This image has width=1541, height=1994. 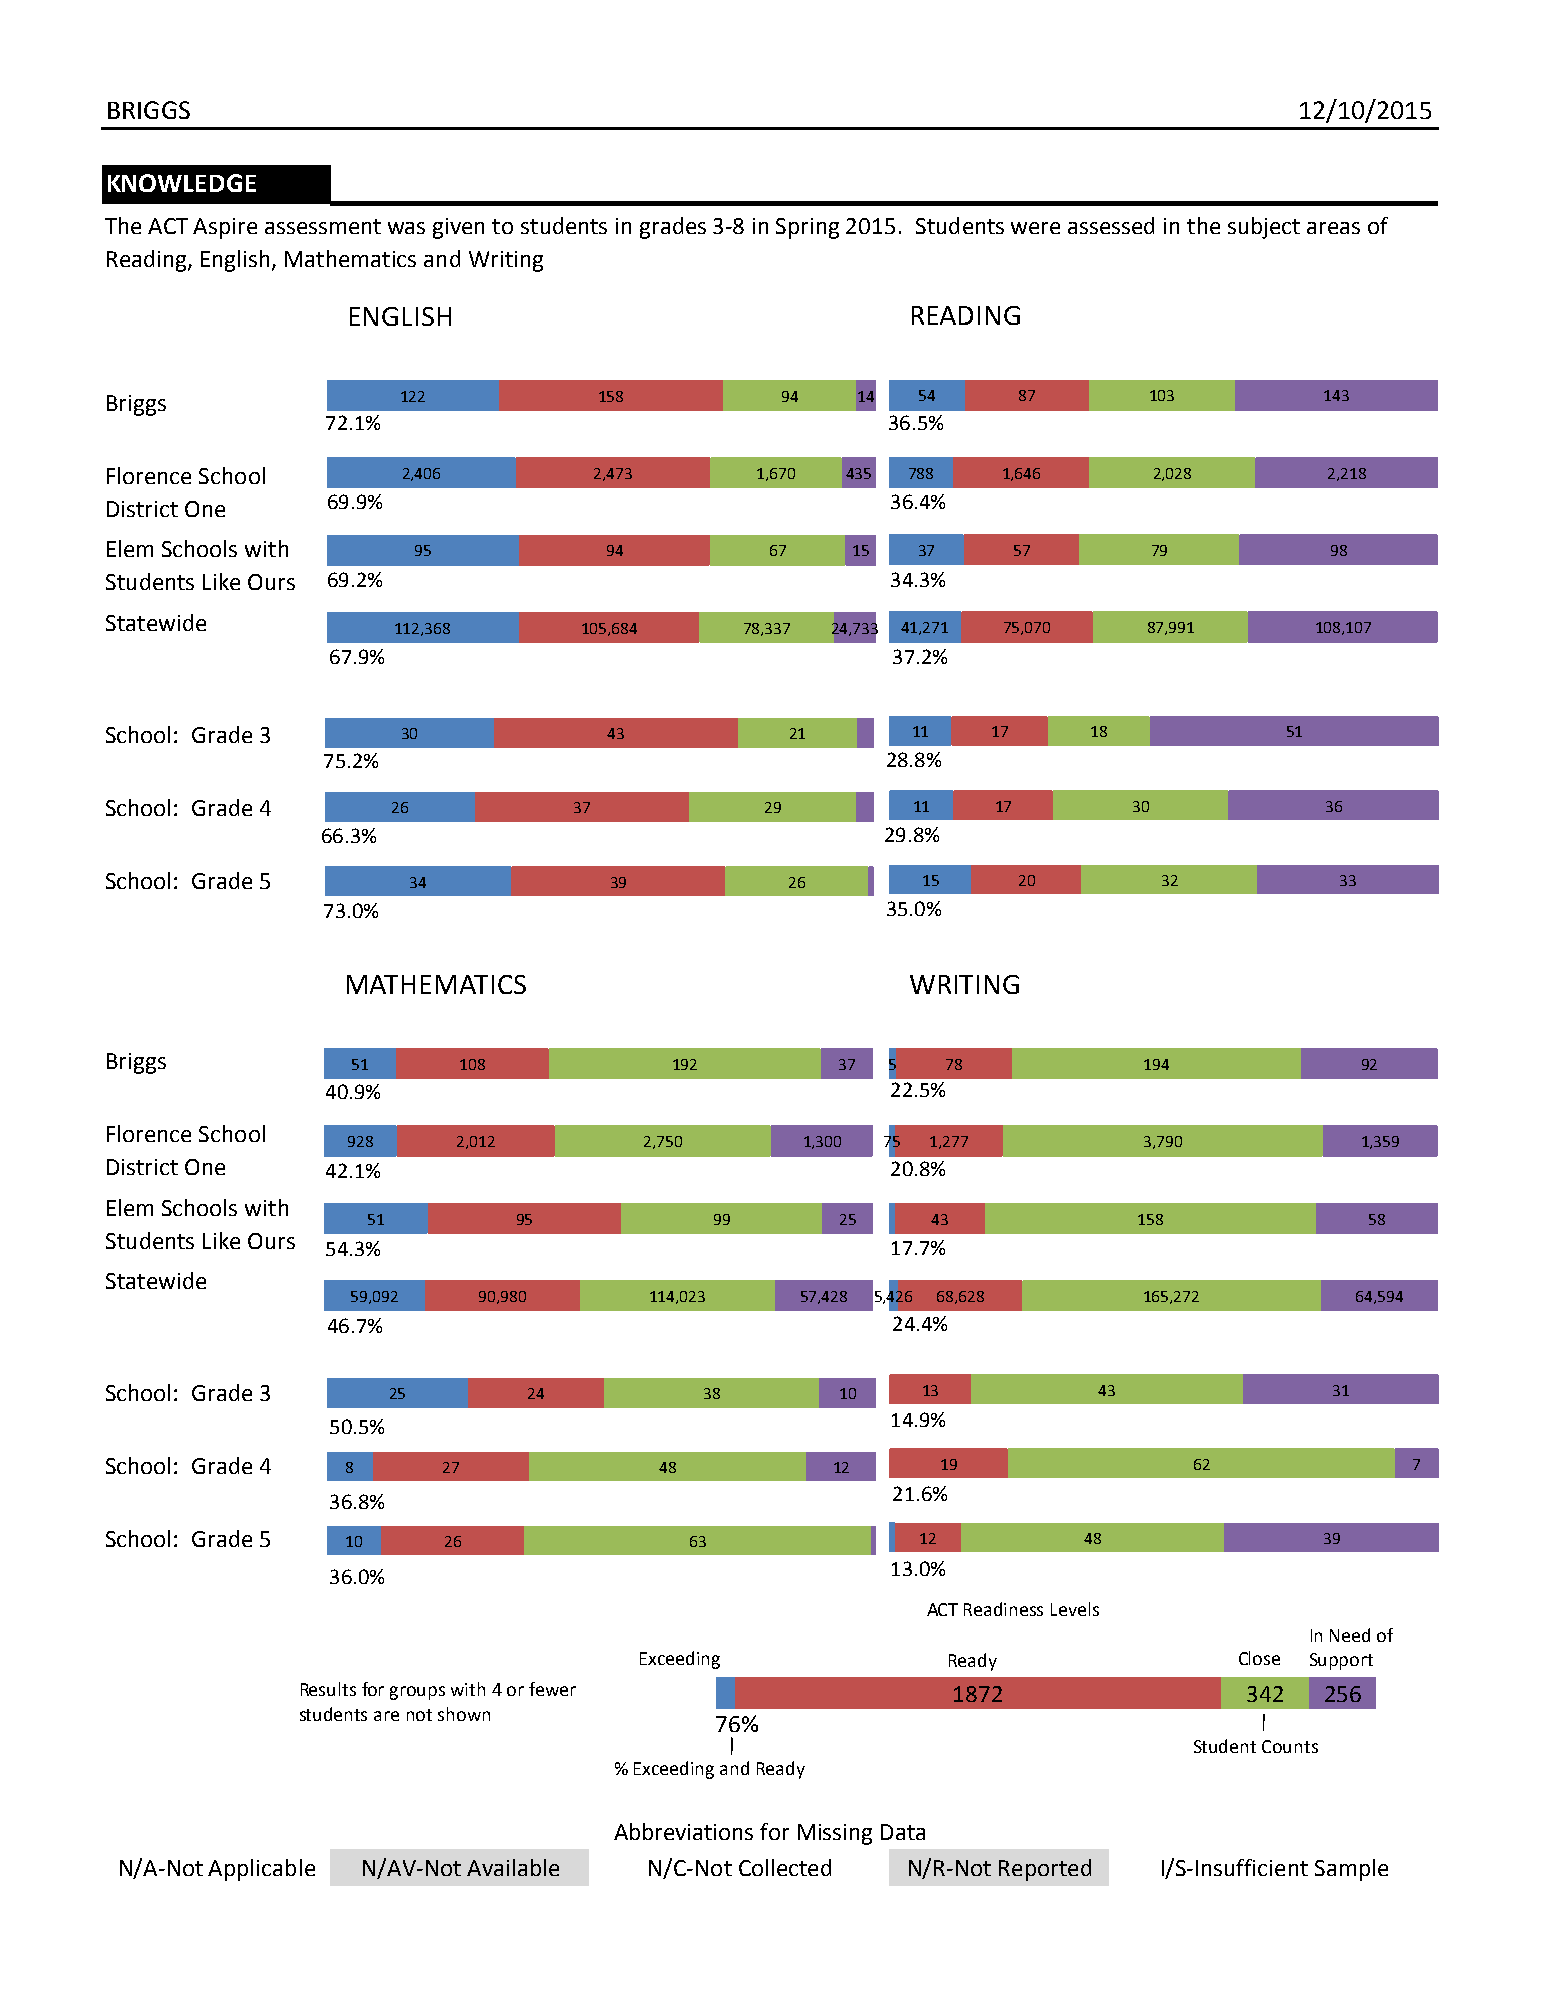 I want to click on Collected, so click(x=785, y=1867).
